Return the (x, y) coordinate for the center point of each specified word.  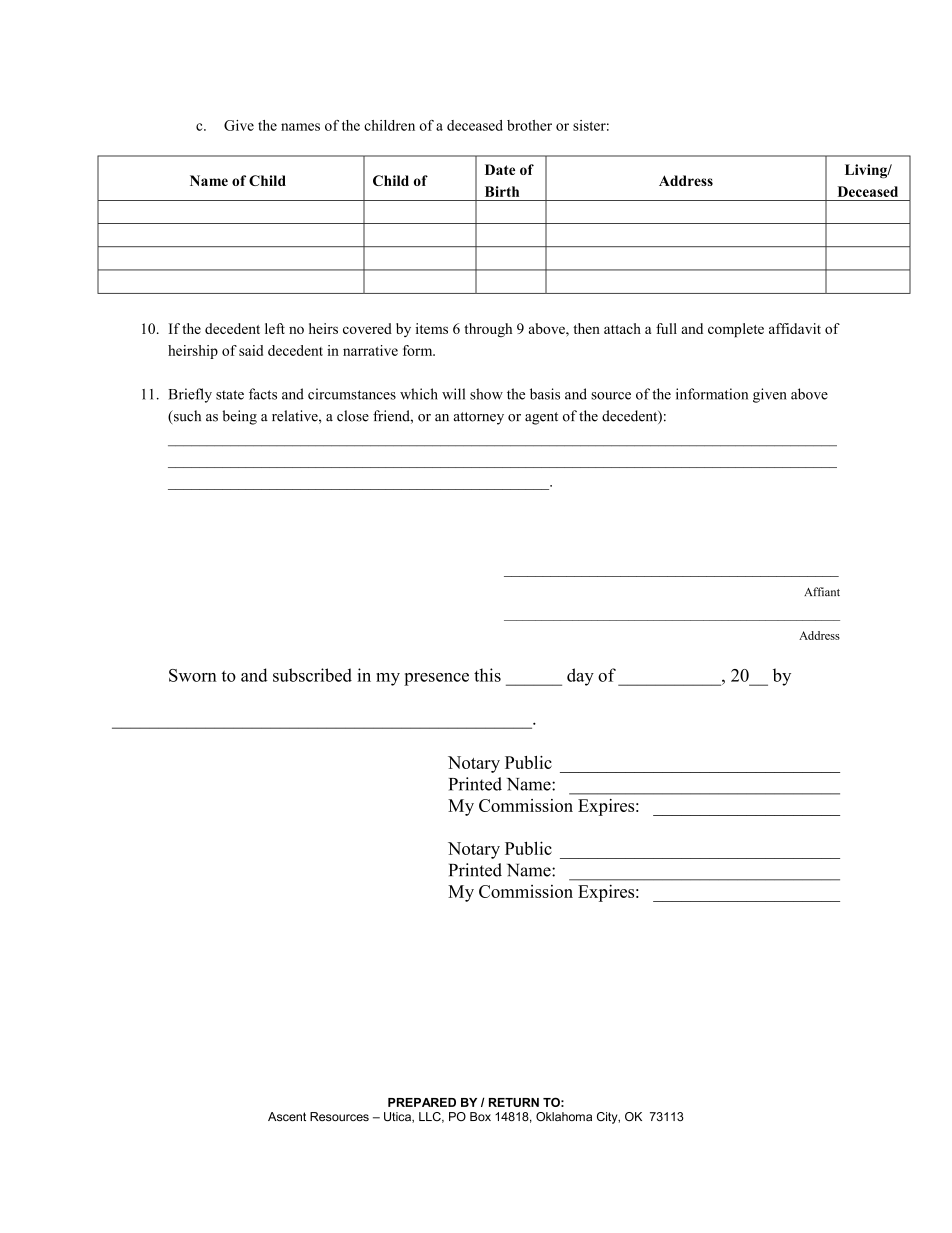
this (487, 675)
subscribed (312, 675)
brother (529, 125)
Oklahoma (564, 1117)
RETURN (514, 1102)
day (580, 677)
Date (500, 169)
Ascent (287, 1117)
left (275, 328)
